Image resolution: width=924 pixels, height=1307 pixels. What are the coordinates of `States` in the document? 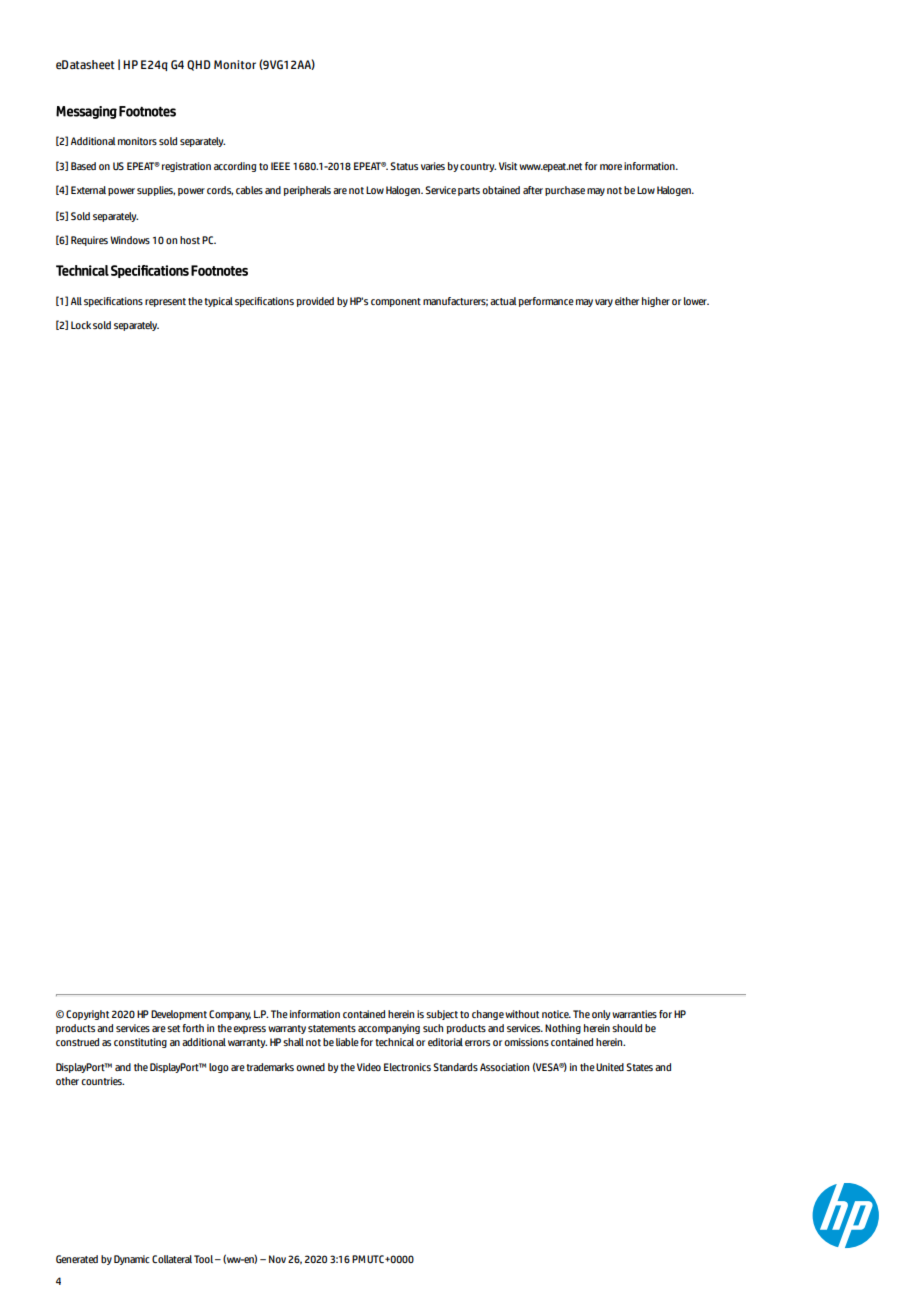 It's located at (639, 1067).
